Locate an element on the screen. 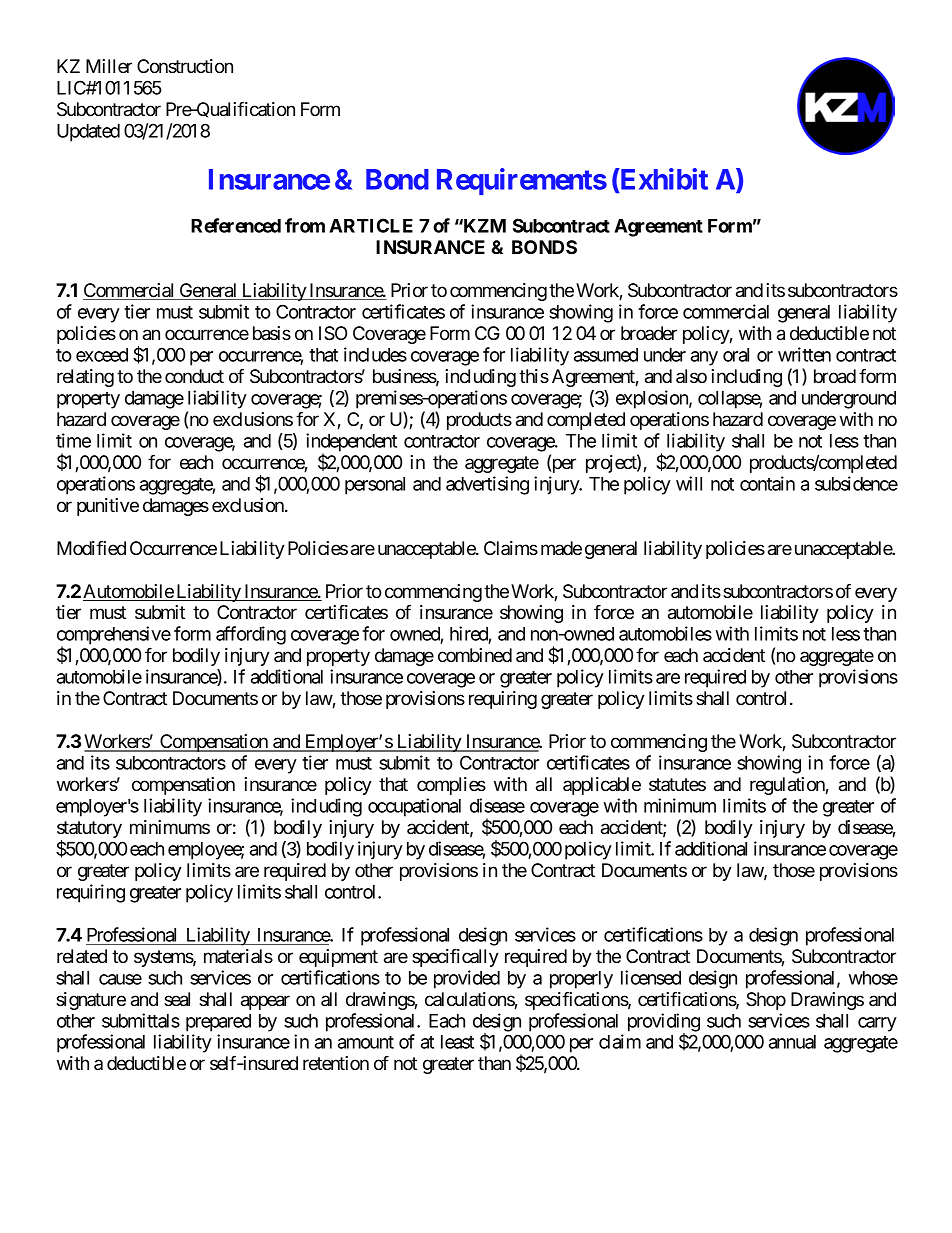  written is located at coordinates (804, 354).
